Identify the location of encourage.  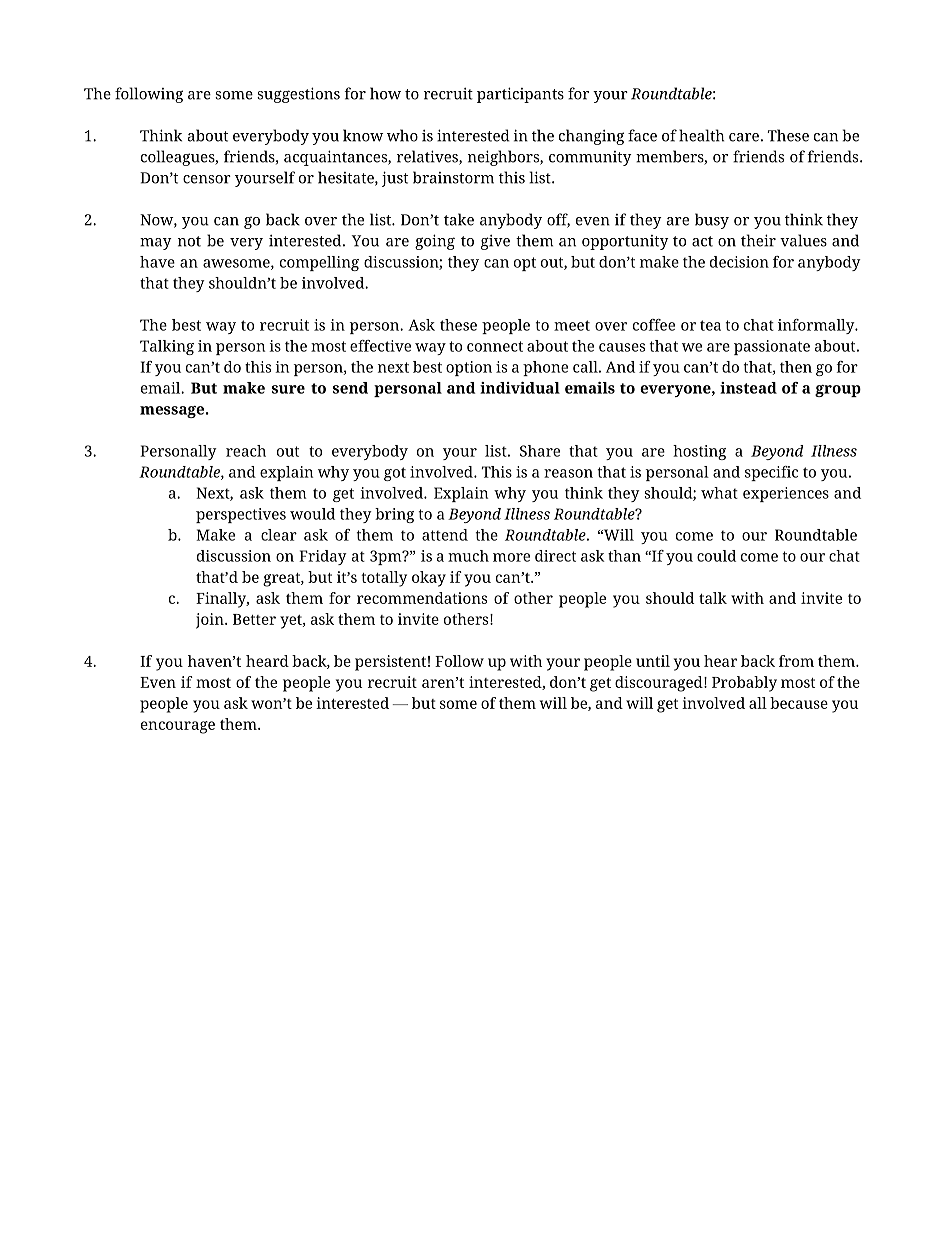
(178, 727).
